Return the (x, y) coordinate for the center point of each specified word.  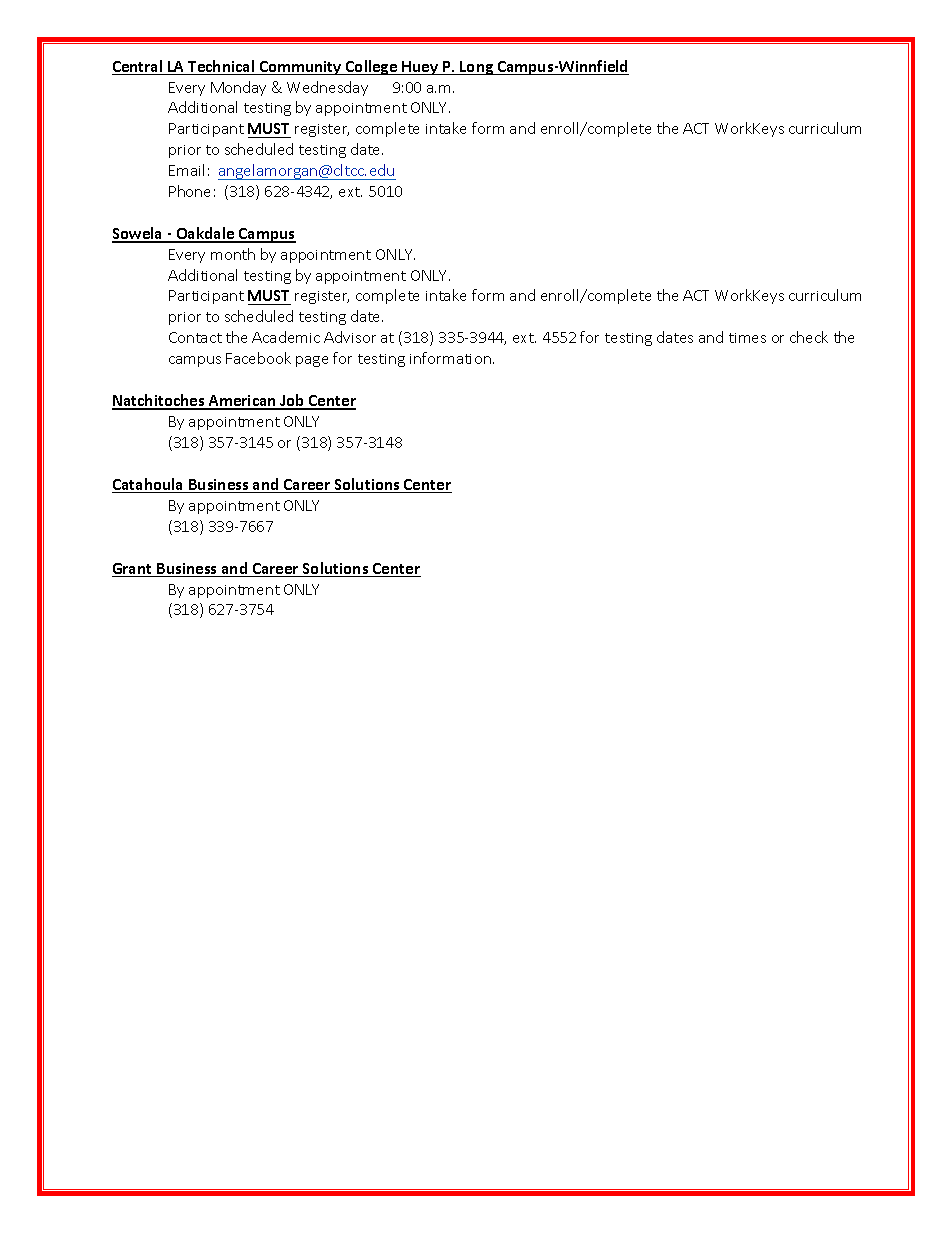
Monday (238, 88)
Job (292, 401)
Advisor (350, 337)
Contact (195, 337)
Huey (420, 68)
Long (477, 68)
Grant (133, 570)
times (747, 338)
